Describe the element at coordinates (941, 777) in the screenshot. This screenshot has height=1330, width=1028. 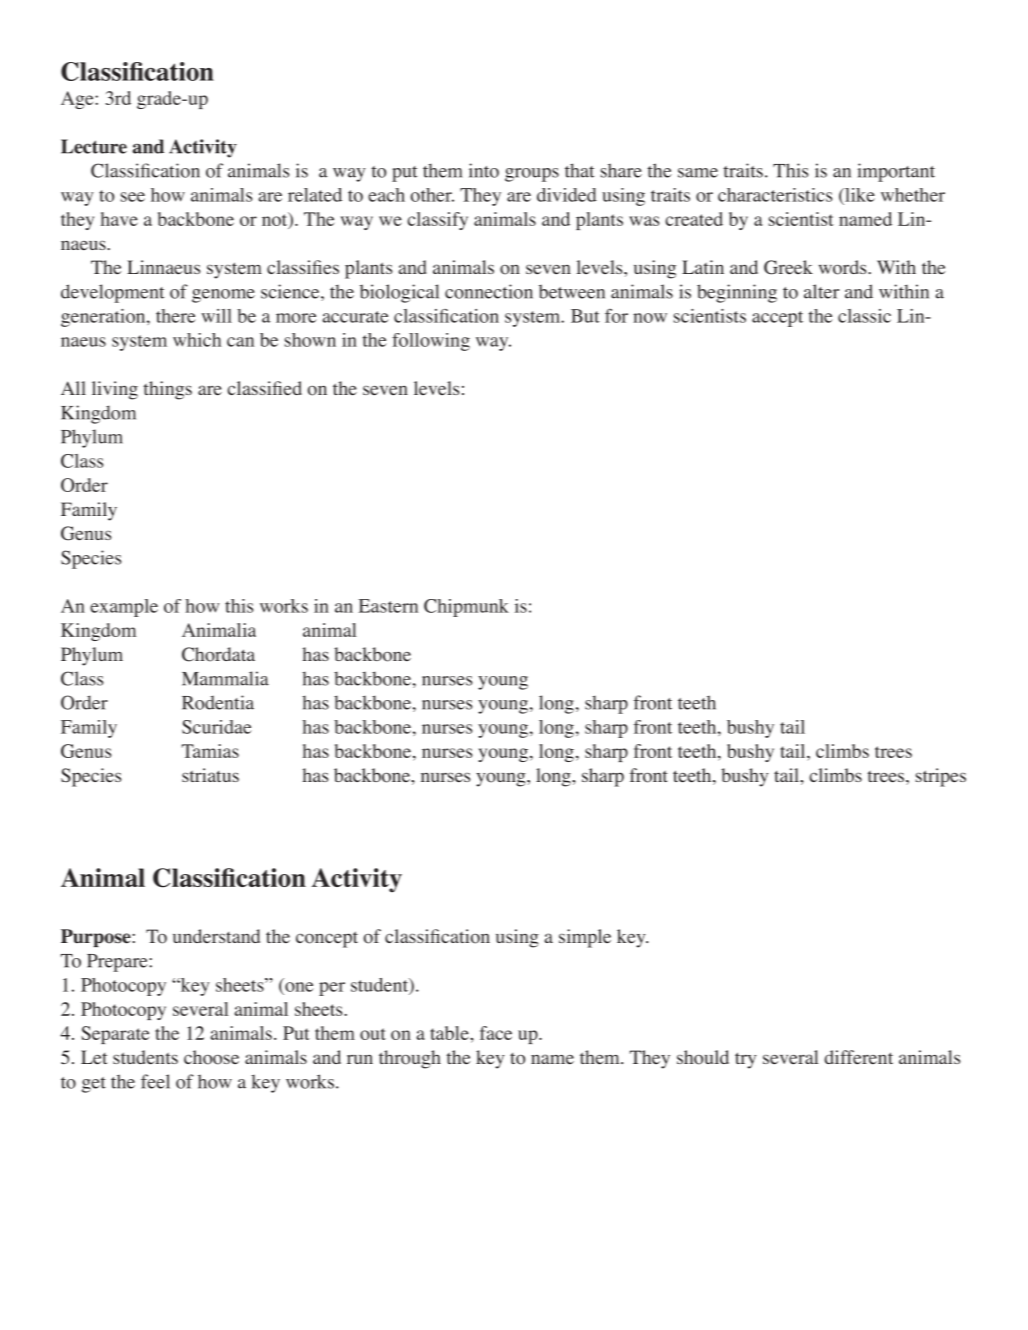
I see `stripes` at that location.
